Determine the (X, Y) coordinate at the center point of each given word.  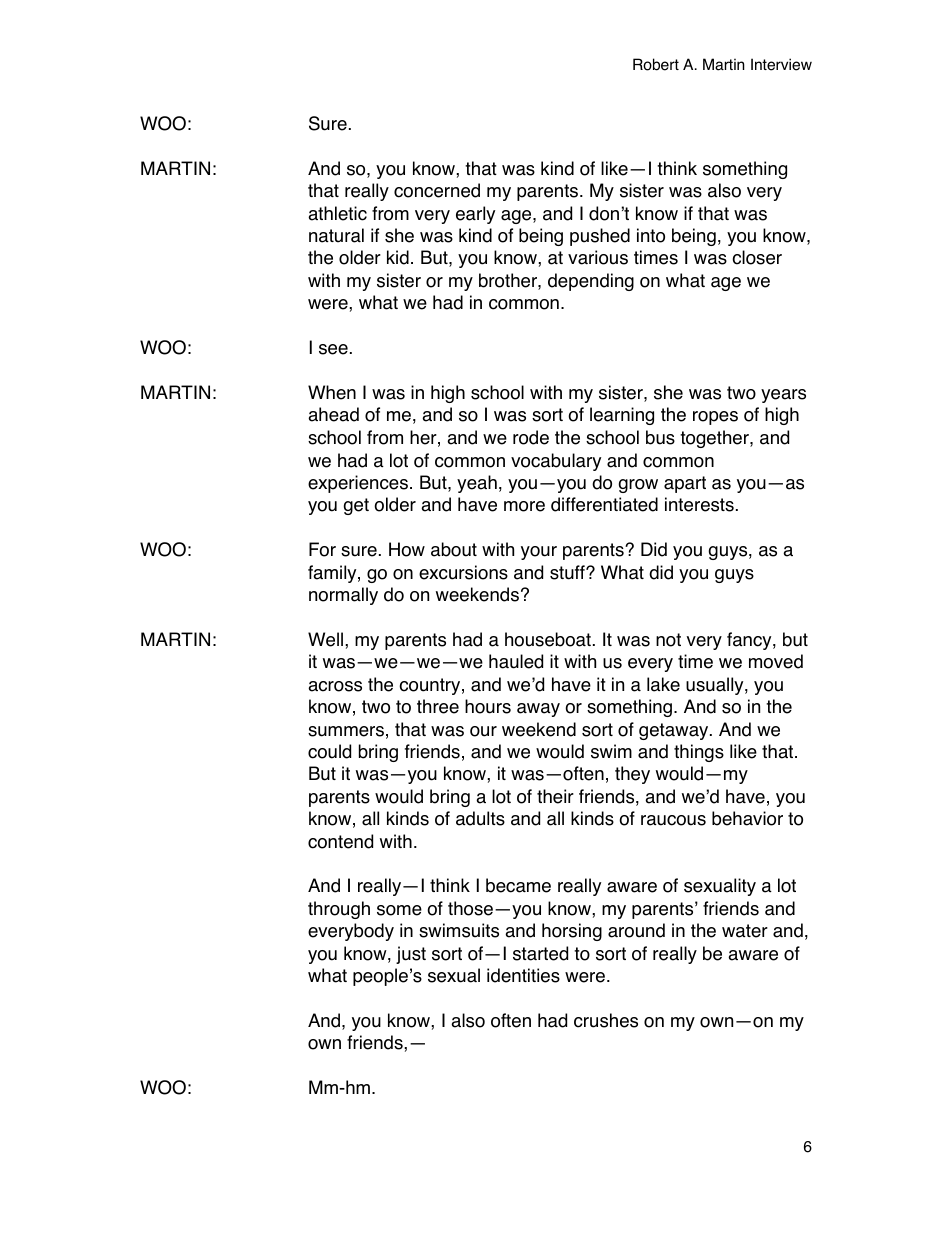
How (407, 549)
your (539, 553)
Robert (656, 64)
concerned (437, 190)
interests (699, 504)
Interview (781, 64)
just (411, 955)
